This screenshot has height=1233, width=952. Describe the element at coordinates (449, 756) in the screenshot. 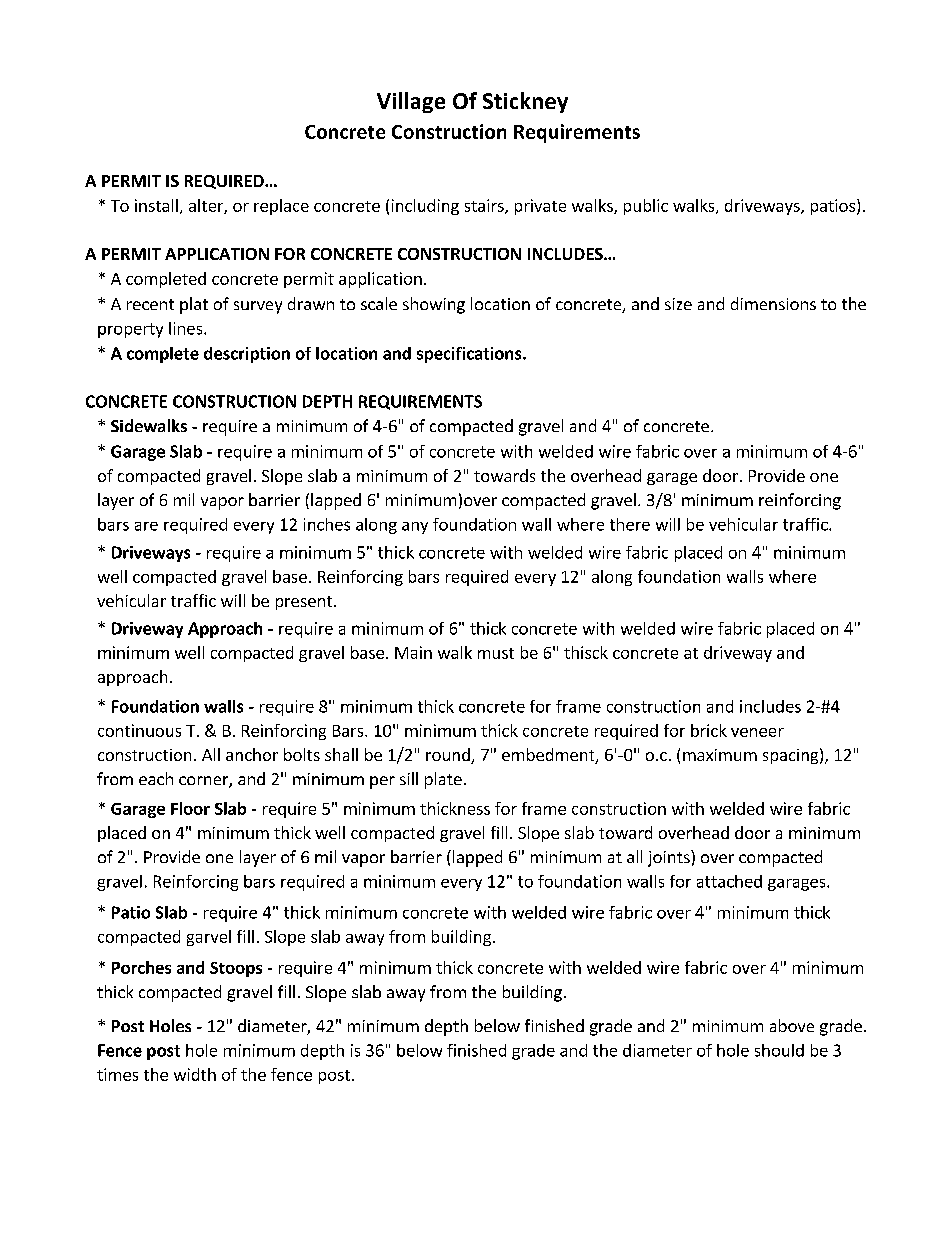

I see `round` at that location.
